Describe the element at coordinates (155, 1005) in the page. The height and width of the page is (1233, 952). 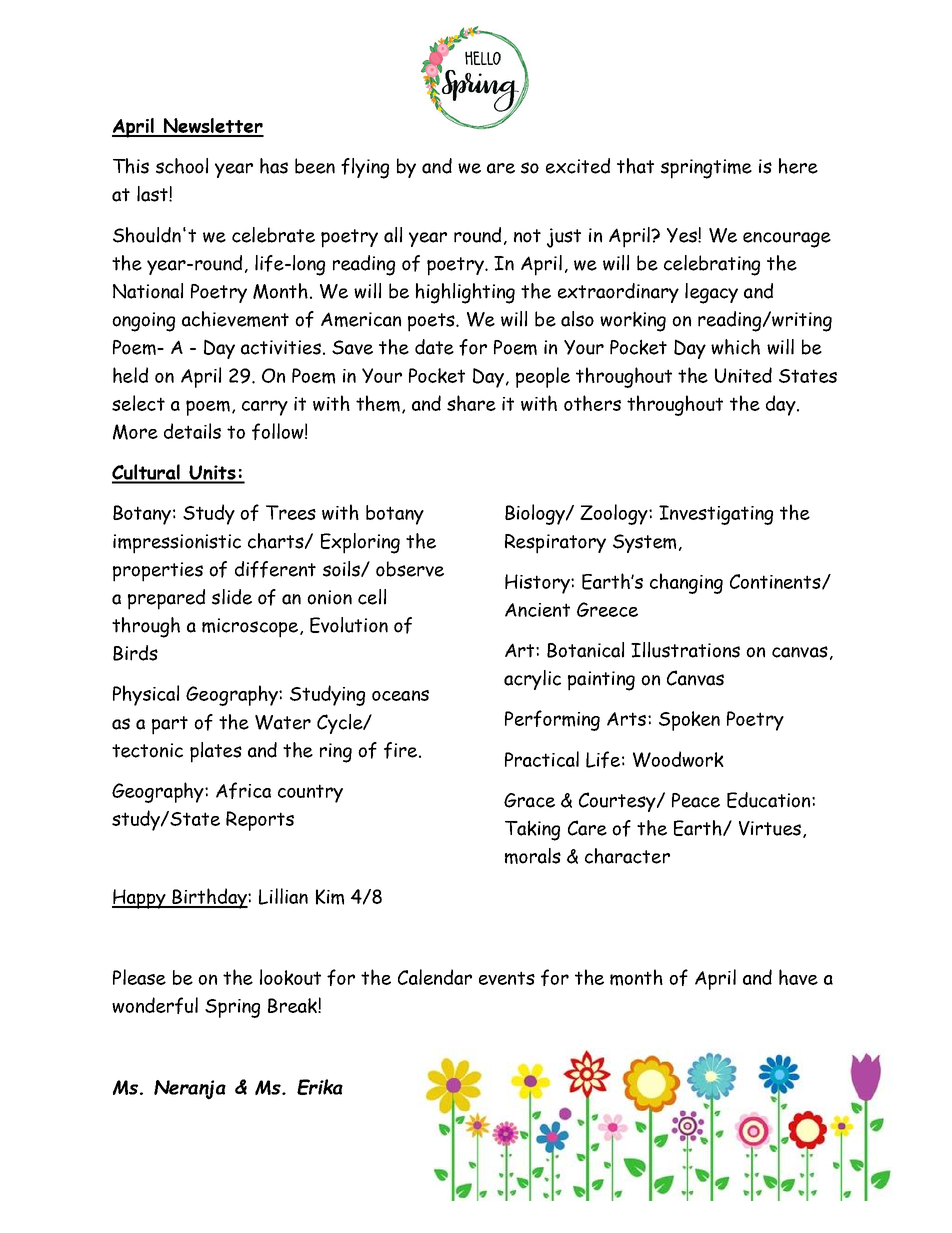
I see `wonderful` at that location.
